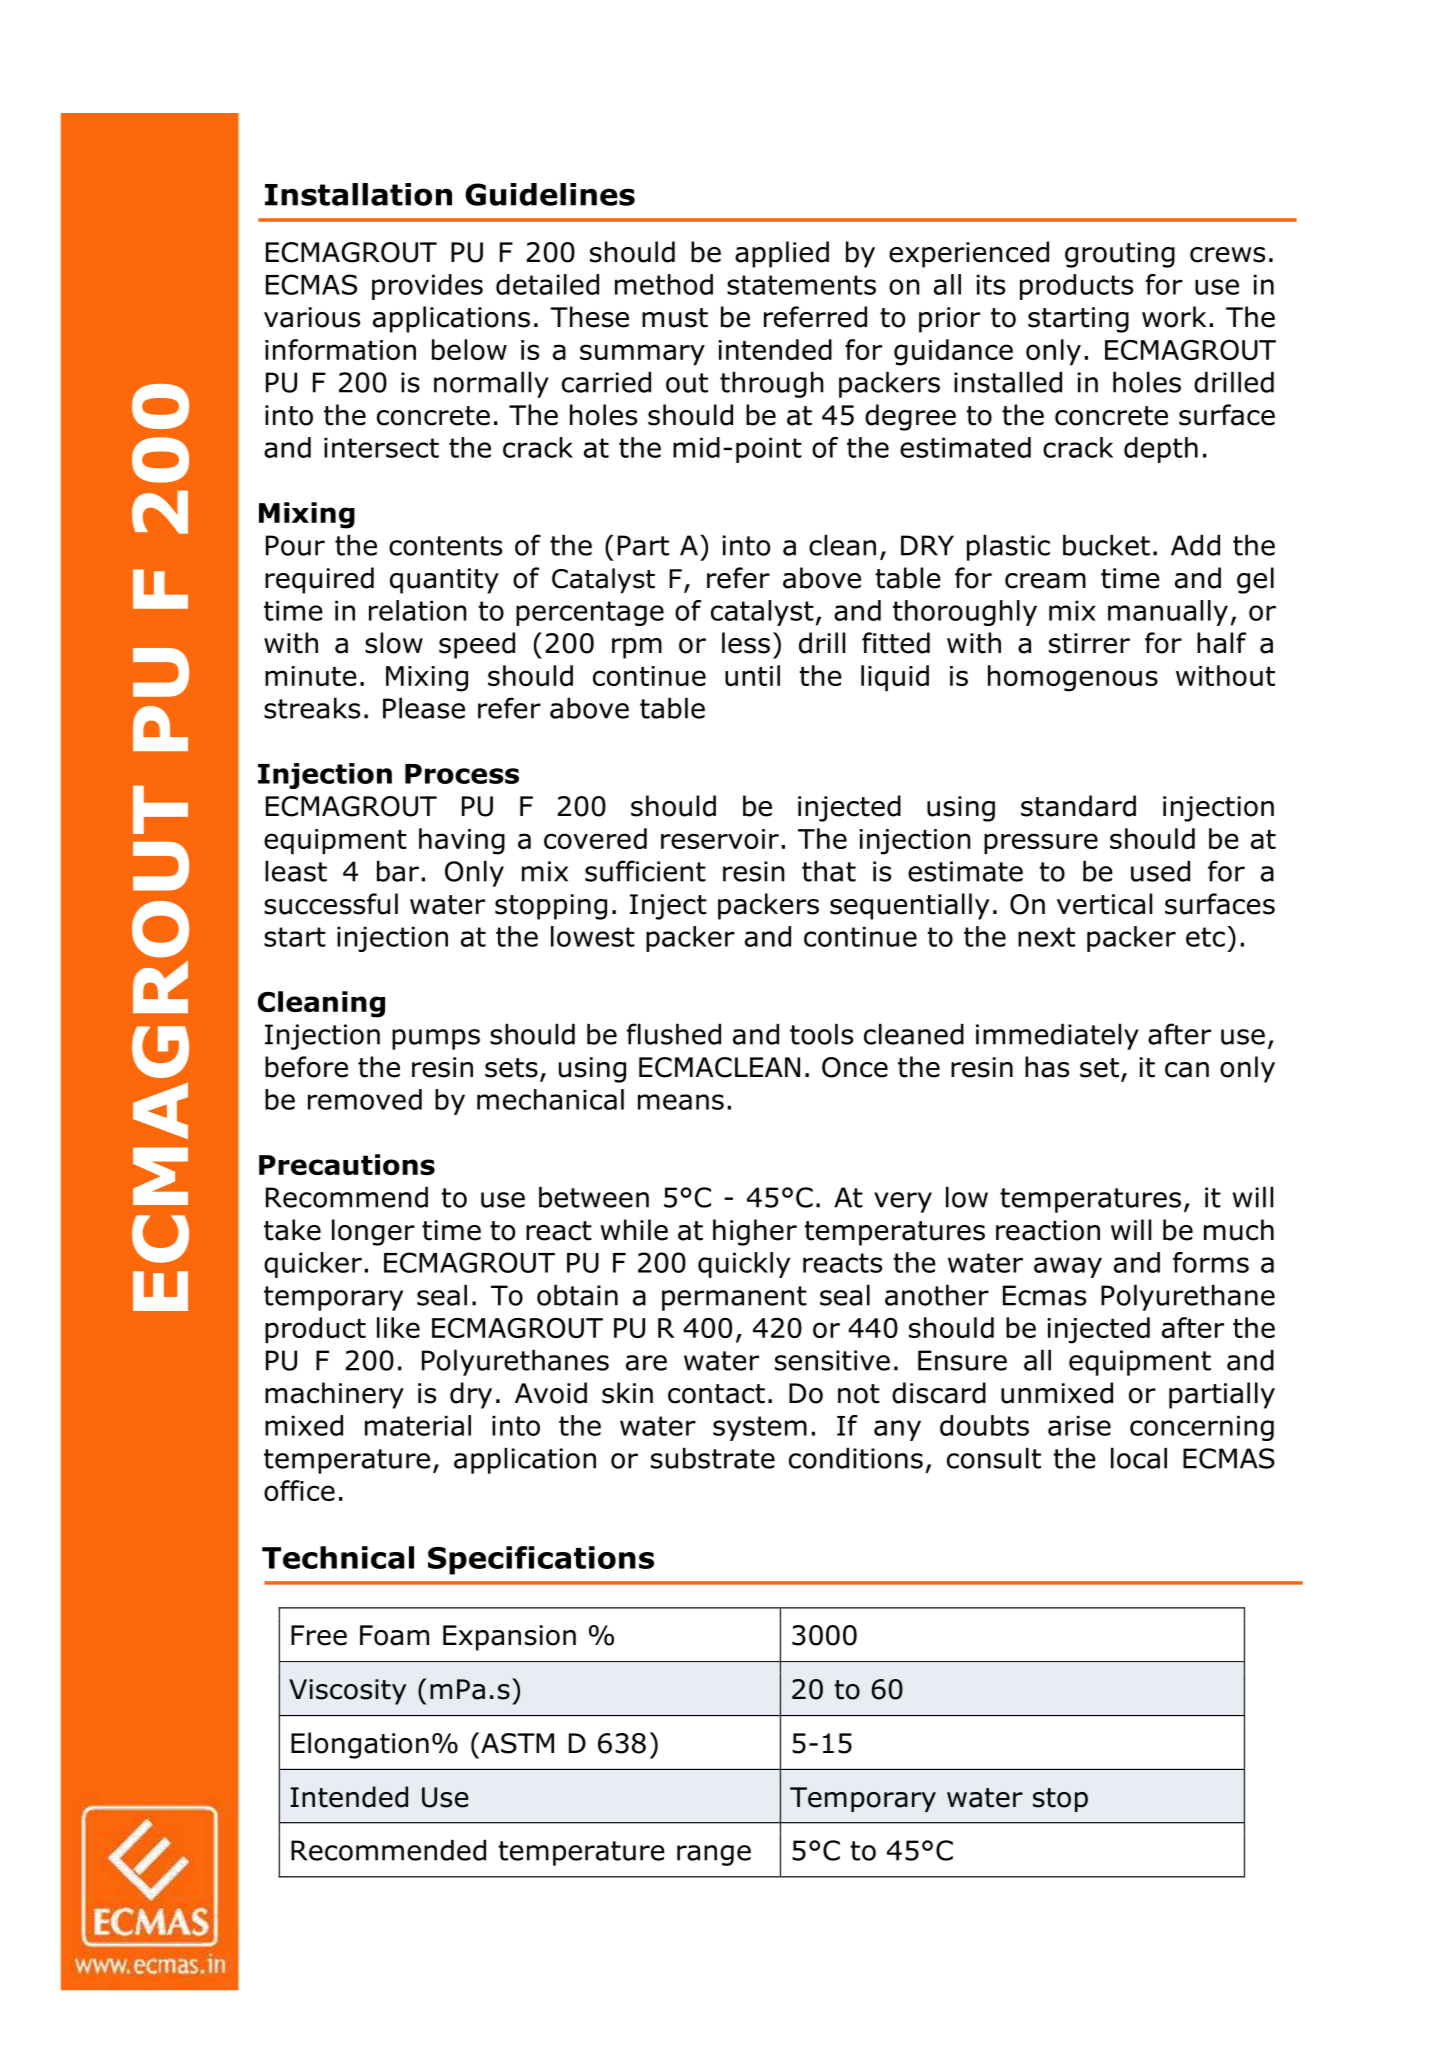 The height and width of the document is (2053, 1451). Describe the element at coordinates (714, 1855) in the document. I see `range` at that location.
